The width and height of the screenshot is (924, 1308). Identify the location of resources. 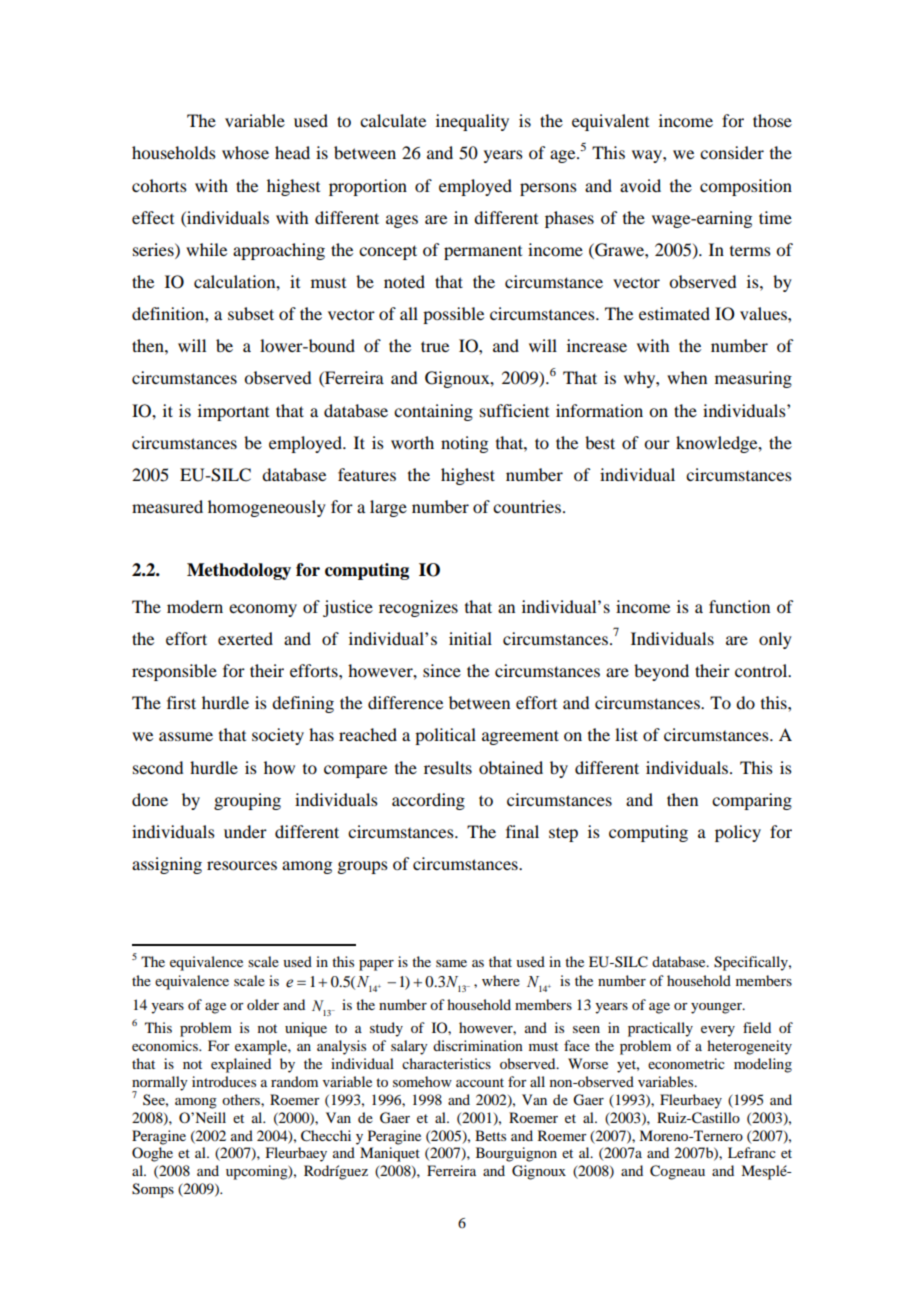
(242, 865).
